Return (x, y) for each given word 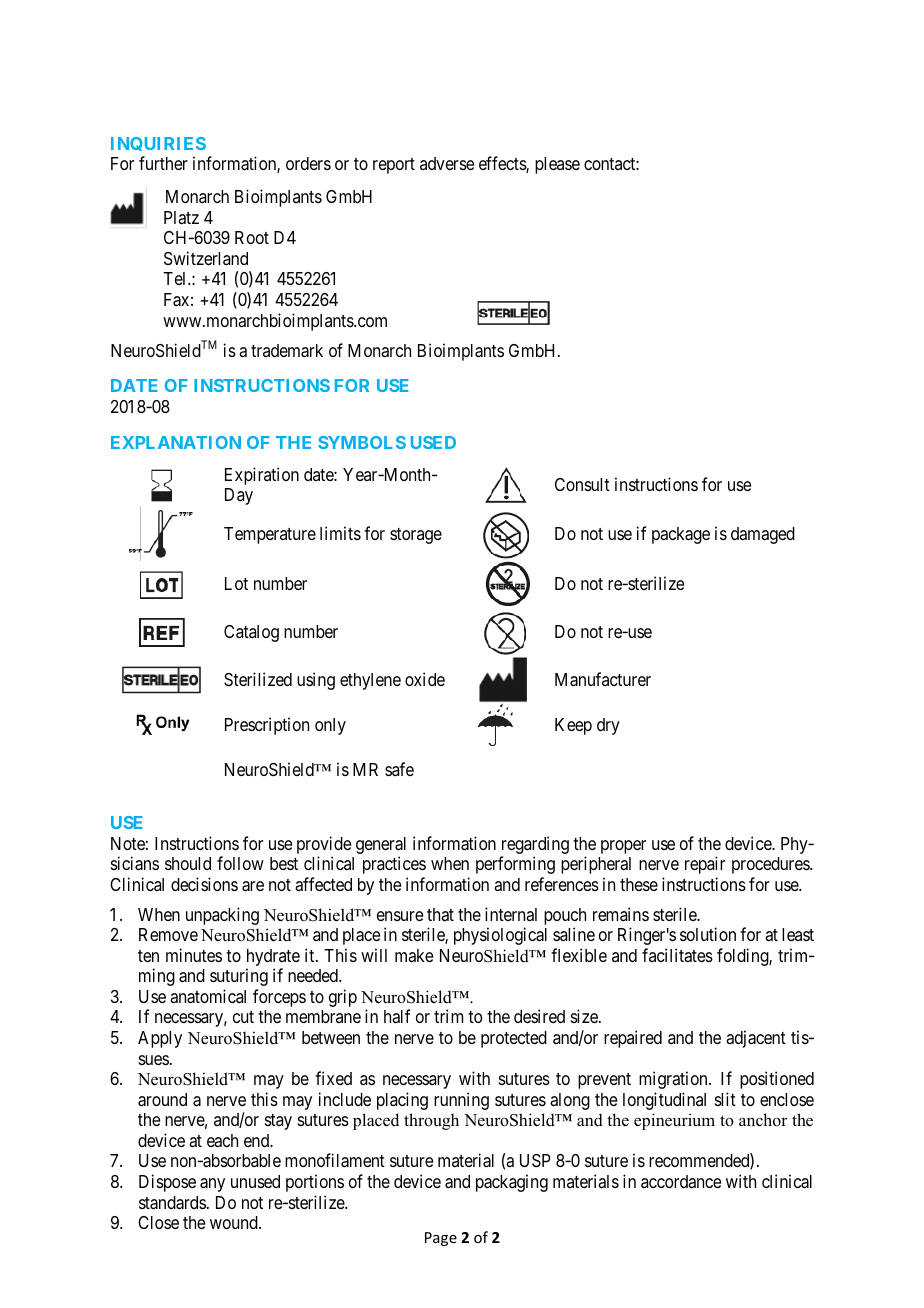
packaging (512, 1183)
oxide (425, 679)
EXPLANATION (176, 442)
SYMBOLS (362, 442)
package (681, 535)
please (557, 165)
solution (708, 934)
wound (235, 1222)
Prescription (267, 726)
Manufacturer (603, 679)
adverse (447, 163)
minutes (194, 955)
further (163, 163)
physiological (500, 936)
